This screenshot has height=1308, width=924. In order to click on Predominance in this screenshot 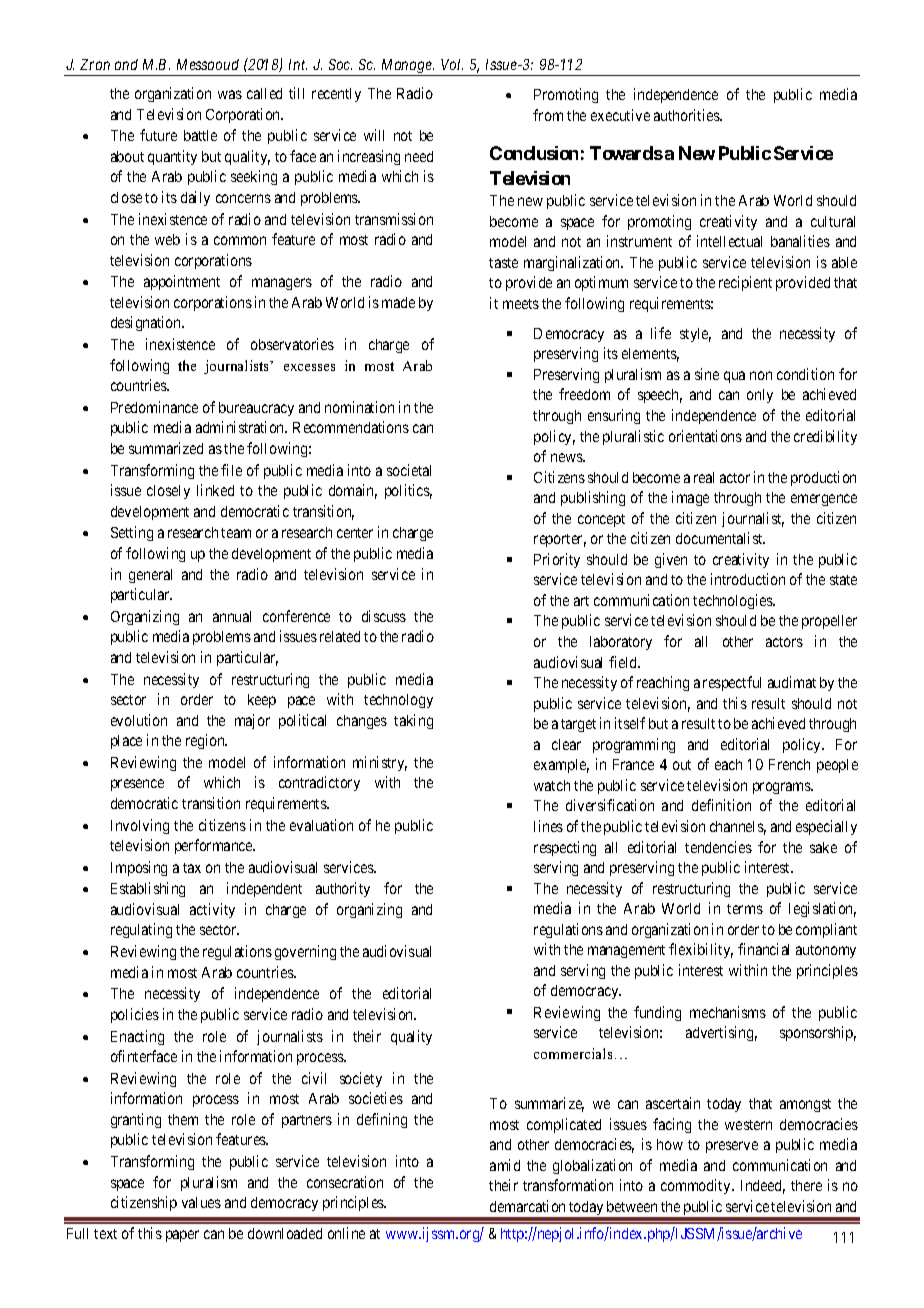, I will do `click(154, 407)`.
